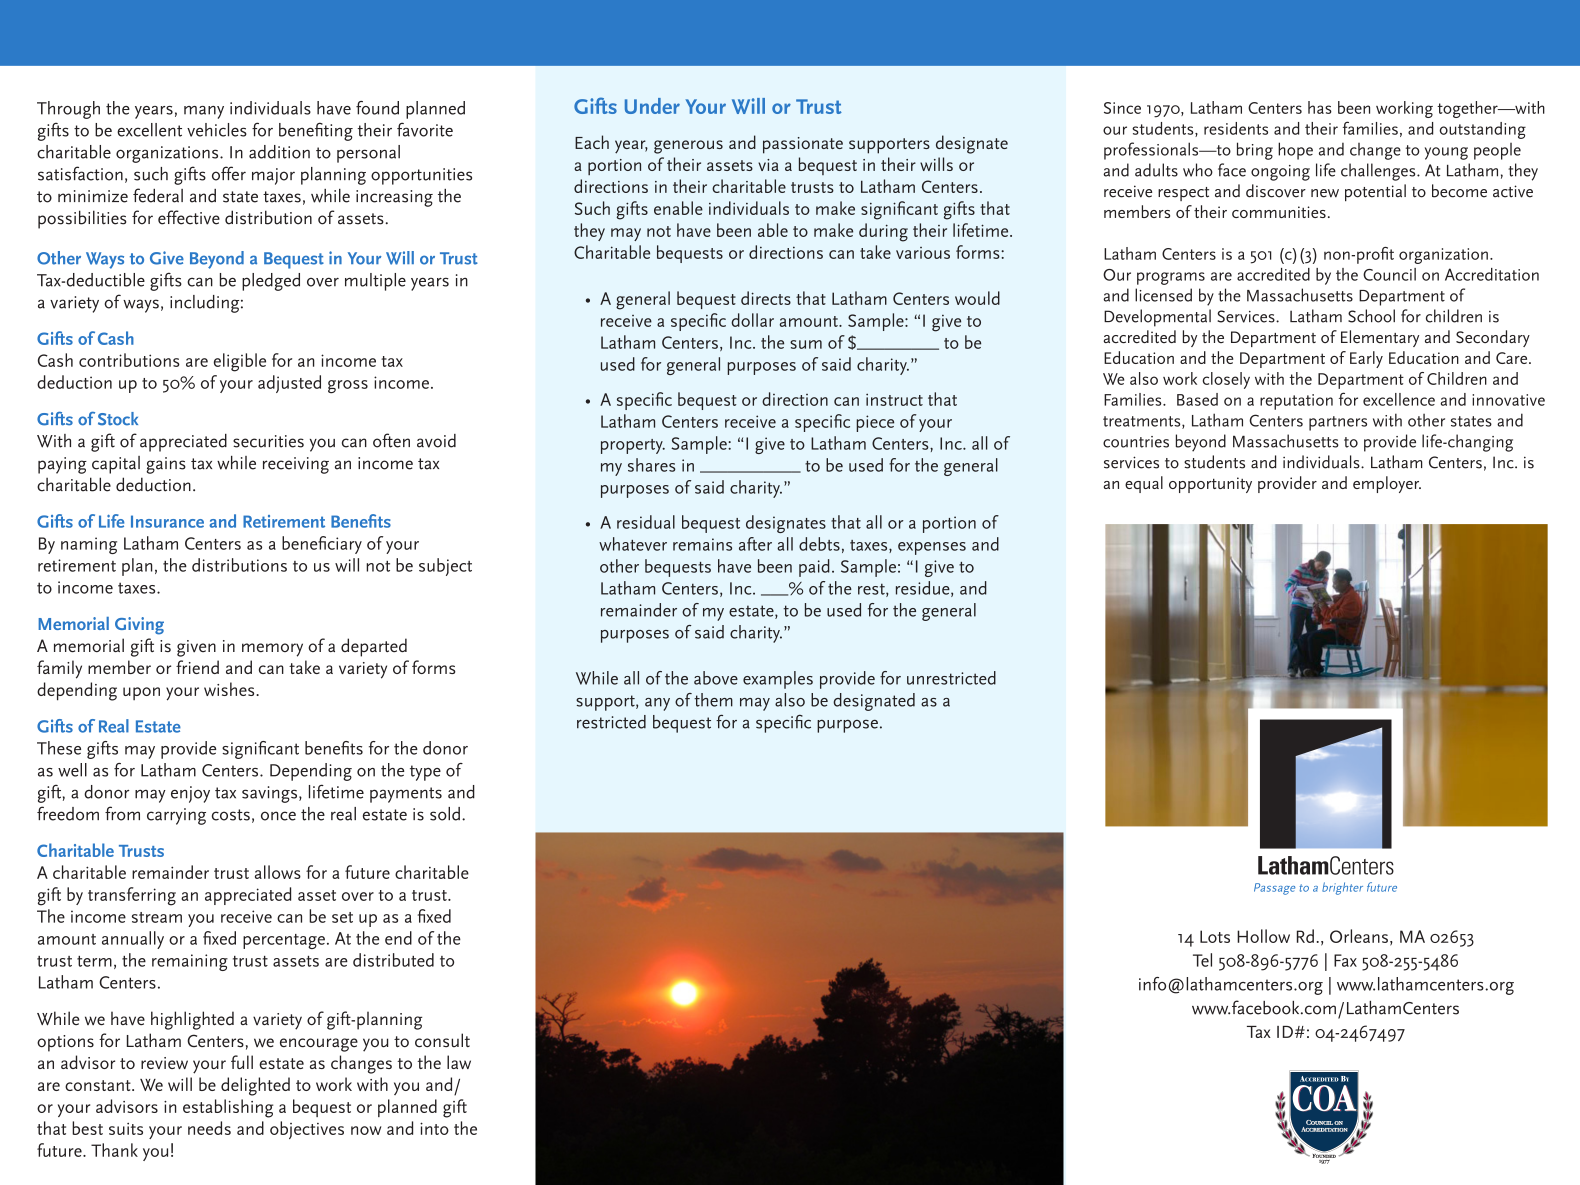 The image size is (1580, 1185). What do you see at coordinates (713, 700) in the document?
I see `them` at bounding box center [713, 700].
